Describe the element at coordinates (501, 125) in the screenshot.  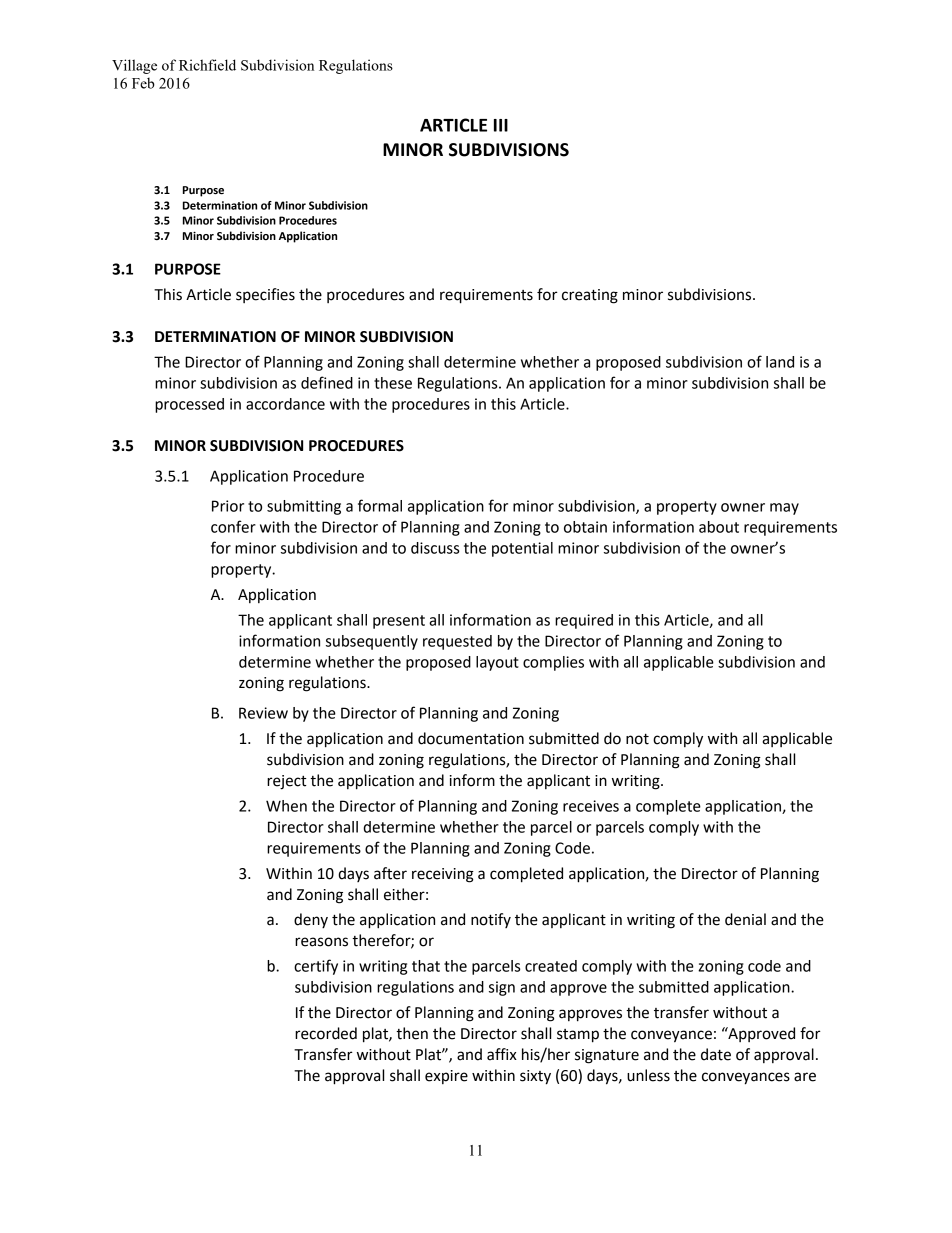
I see `III` at that location.
